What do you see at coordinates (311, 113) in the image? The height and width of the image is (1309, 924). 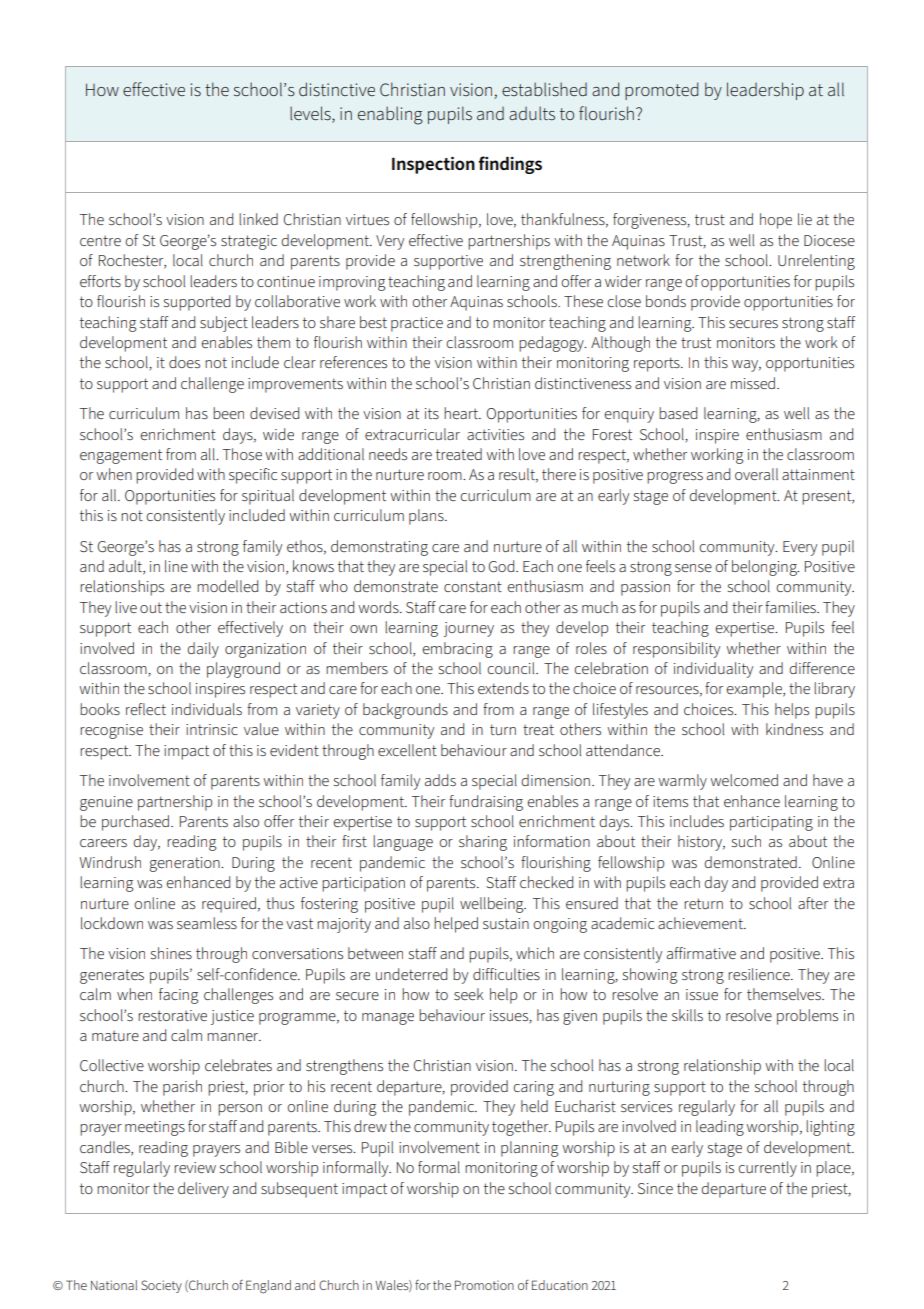 I see `levels` at bounding box center [311, 113].
